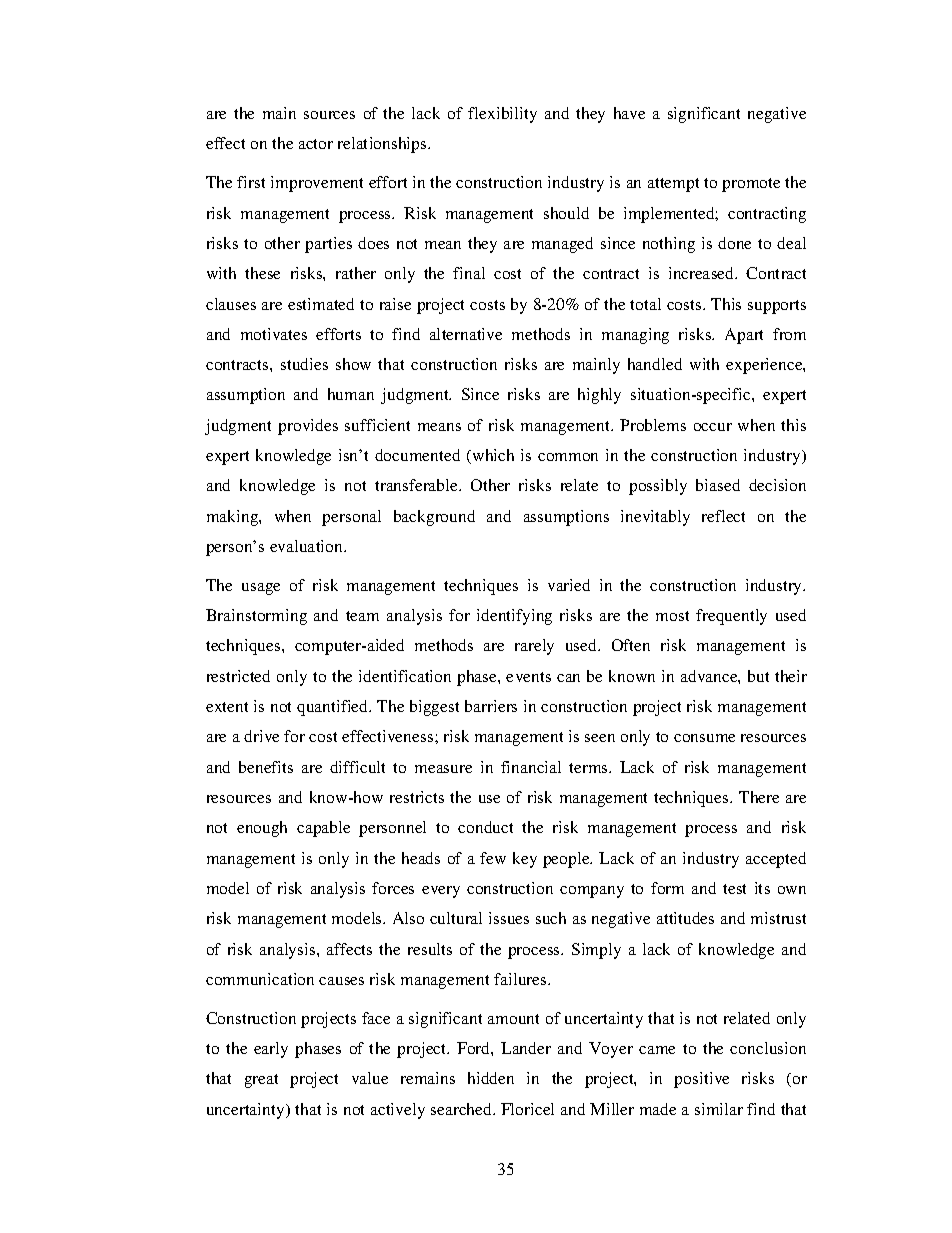 The width and height of the screenshot is (952, 1233). Describe the element at coordinates (304, 364) in the screenshot. I see `studies` at that location.
